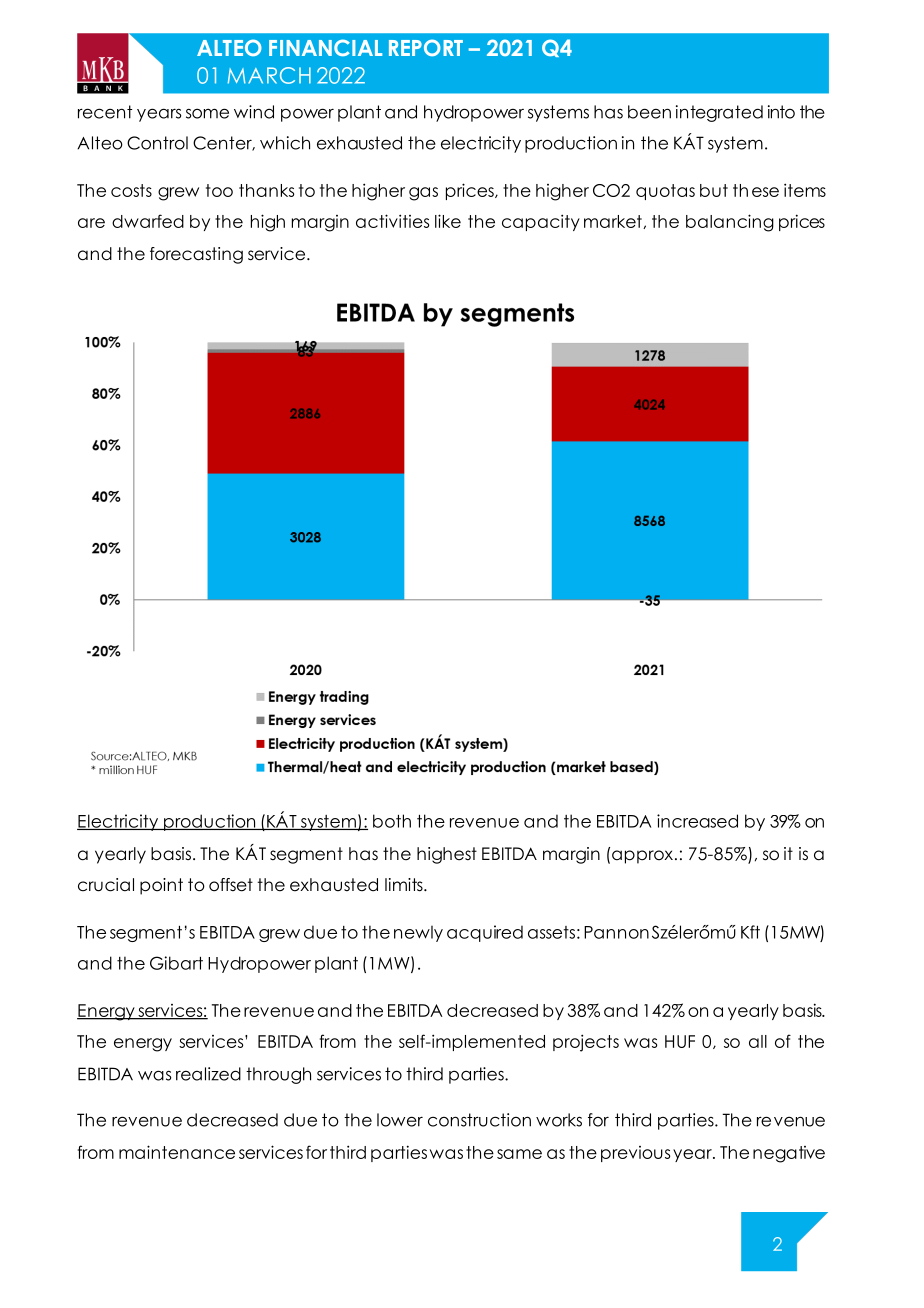 This document has width=924, height=1308. Describe the element at coordinates (448, 221) in the document. I see `like` at that location.
